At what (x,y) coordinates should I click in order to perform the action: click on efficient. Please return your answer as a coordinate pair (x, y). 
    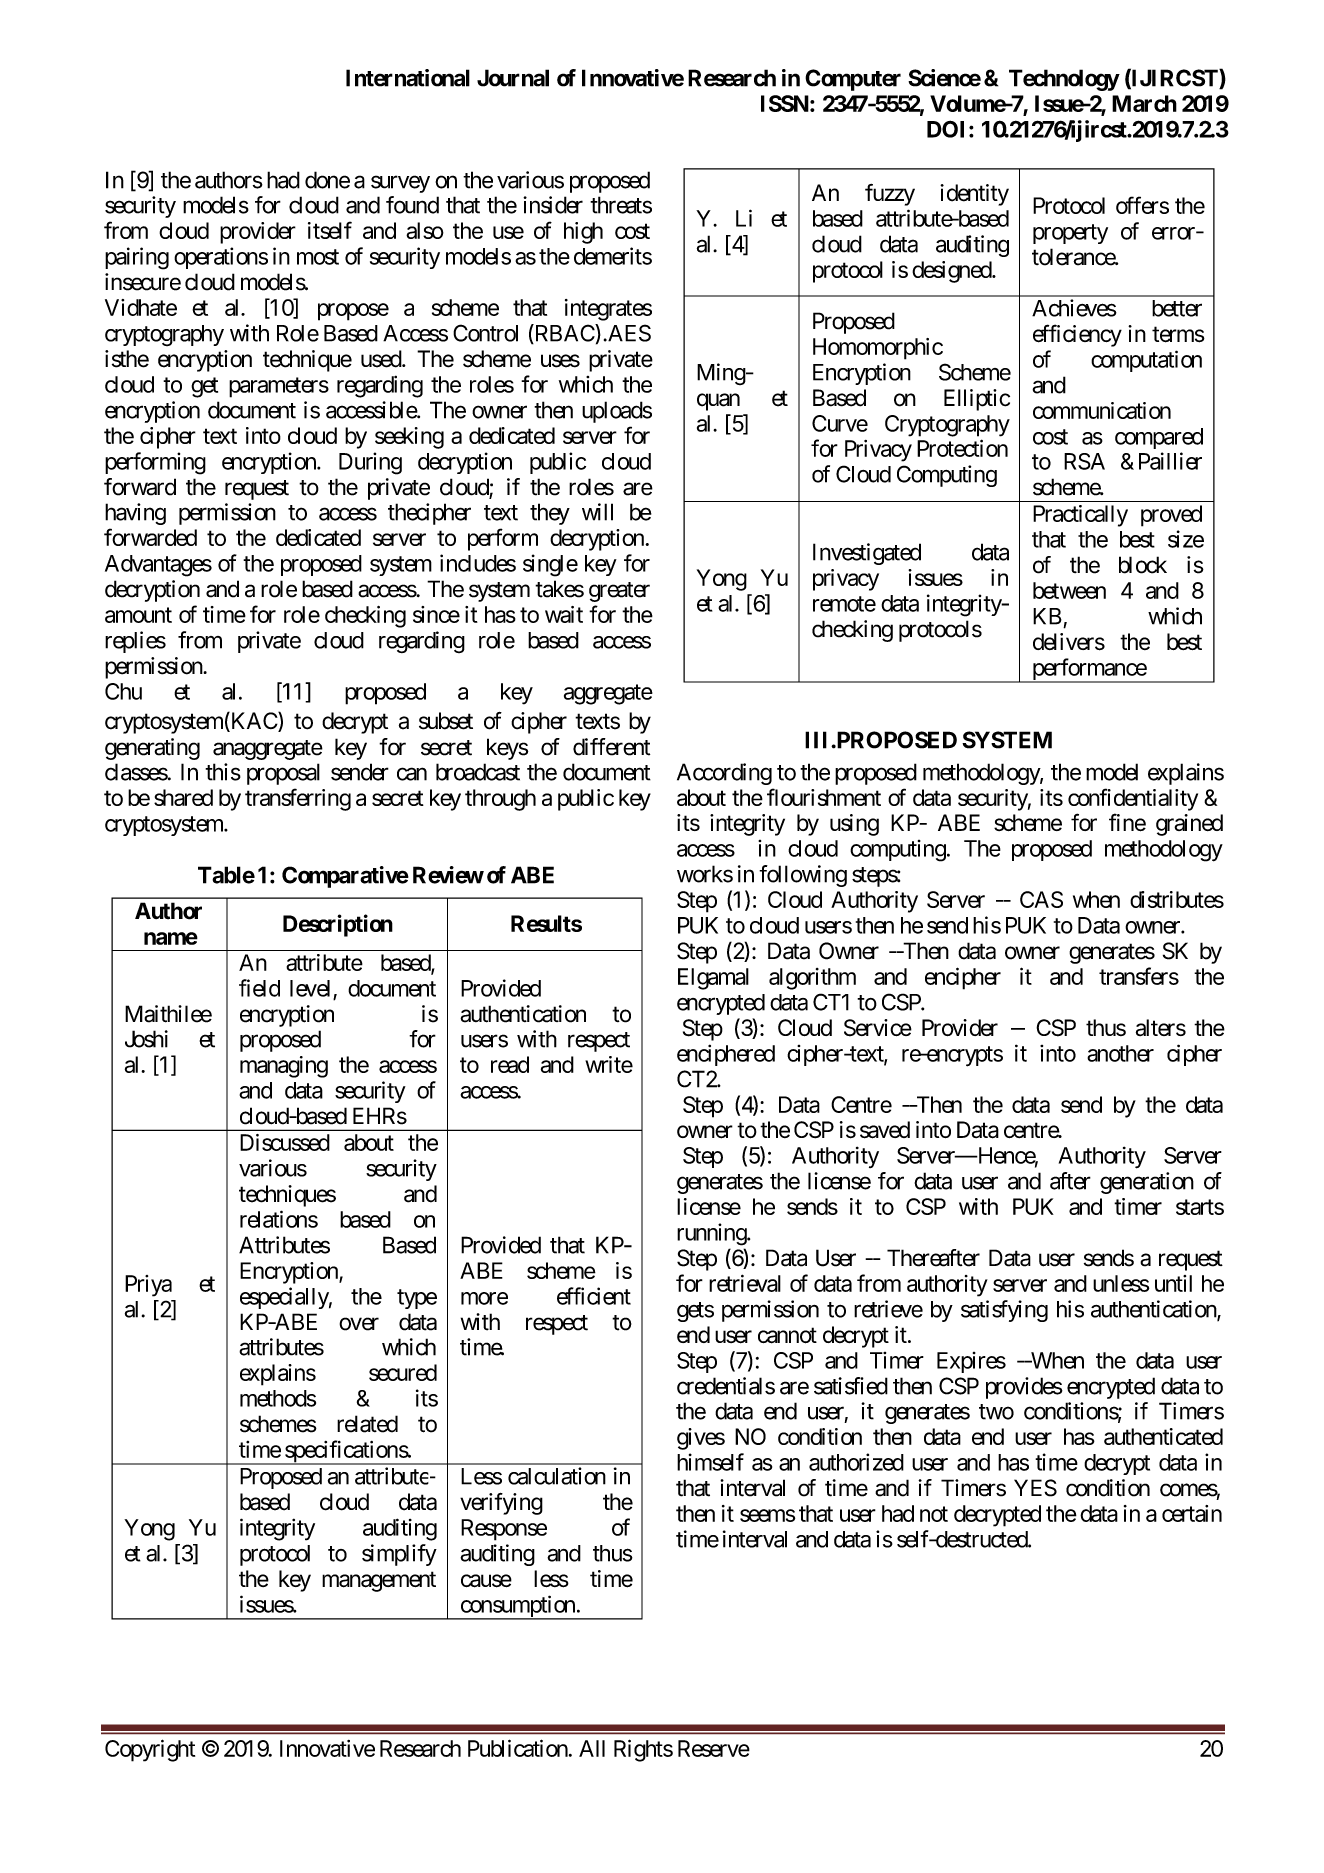
    Looking at the image, I should click on (594, 1296).
